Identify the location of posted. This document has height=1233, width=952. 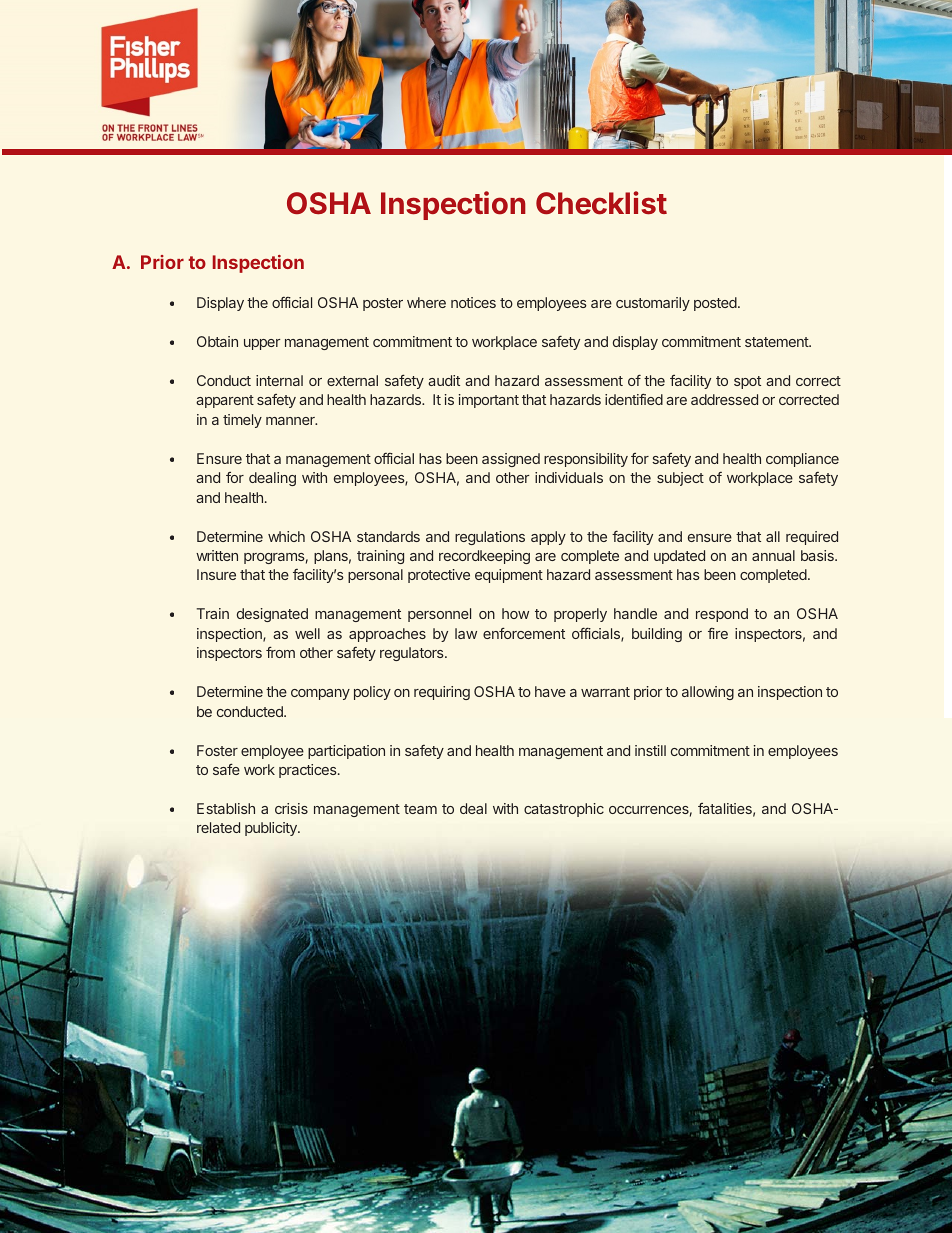
(716, 304).
